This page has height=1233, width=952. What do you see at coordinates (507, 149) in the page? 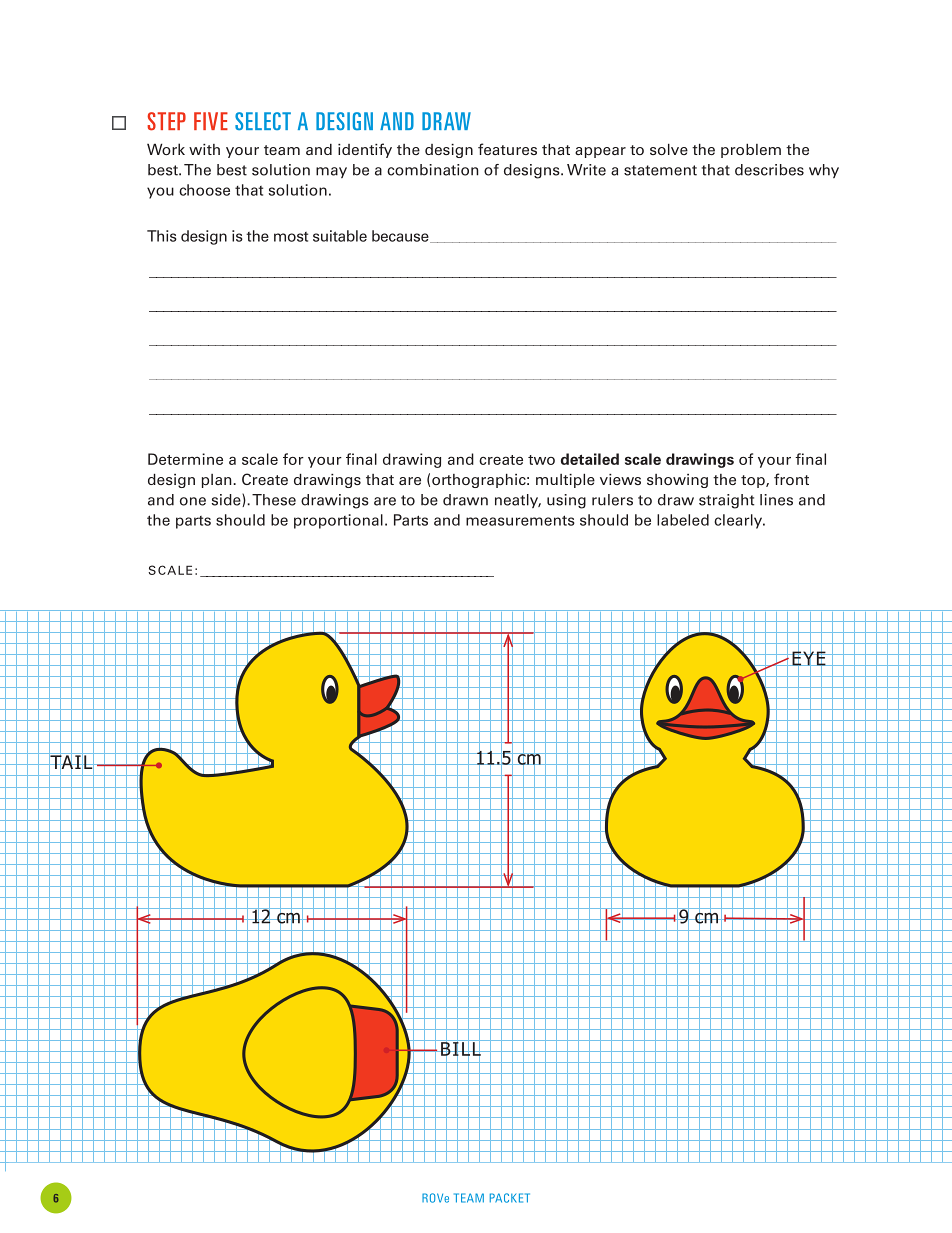
I see `features` at bounding box center [507, 149].
